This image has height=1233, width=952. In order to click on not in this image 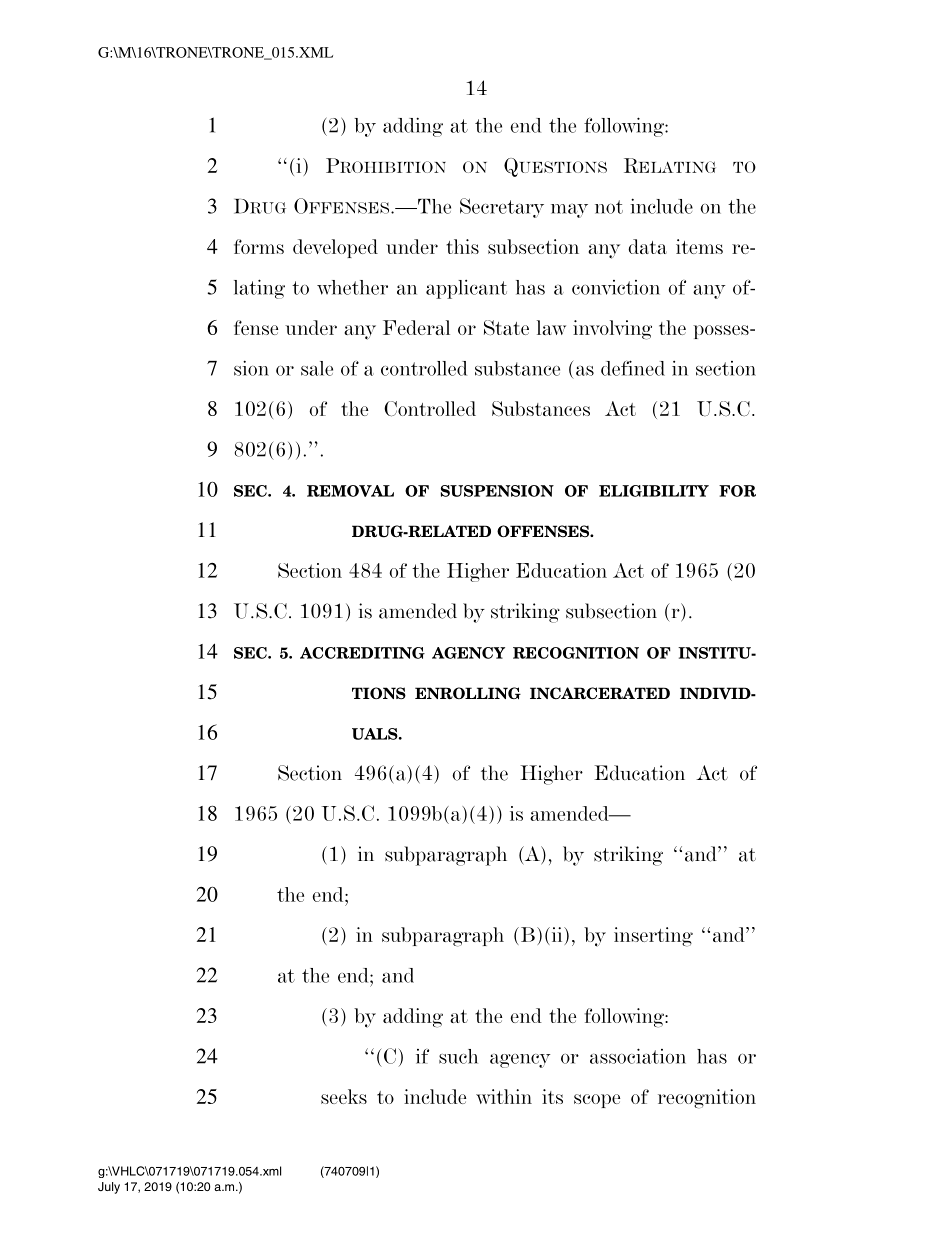, I will do `click(609, 207)`.
